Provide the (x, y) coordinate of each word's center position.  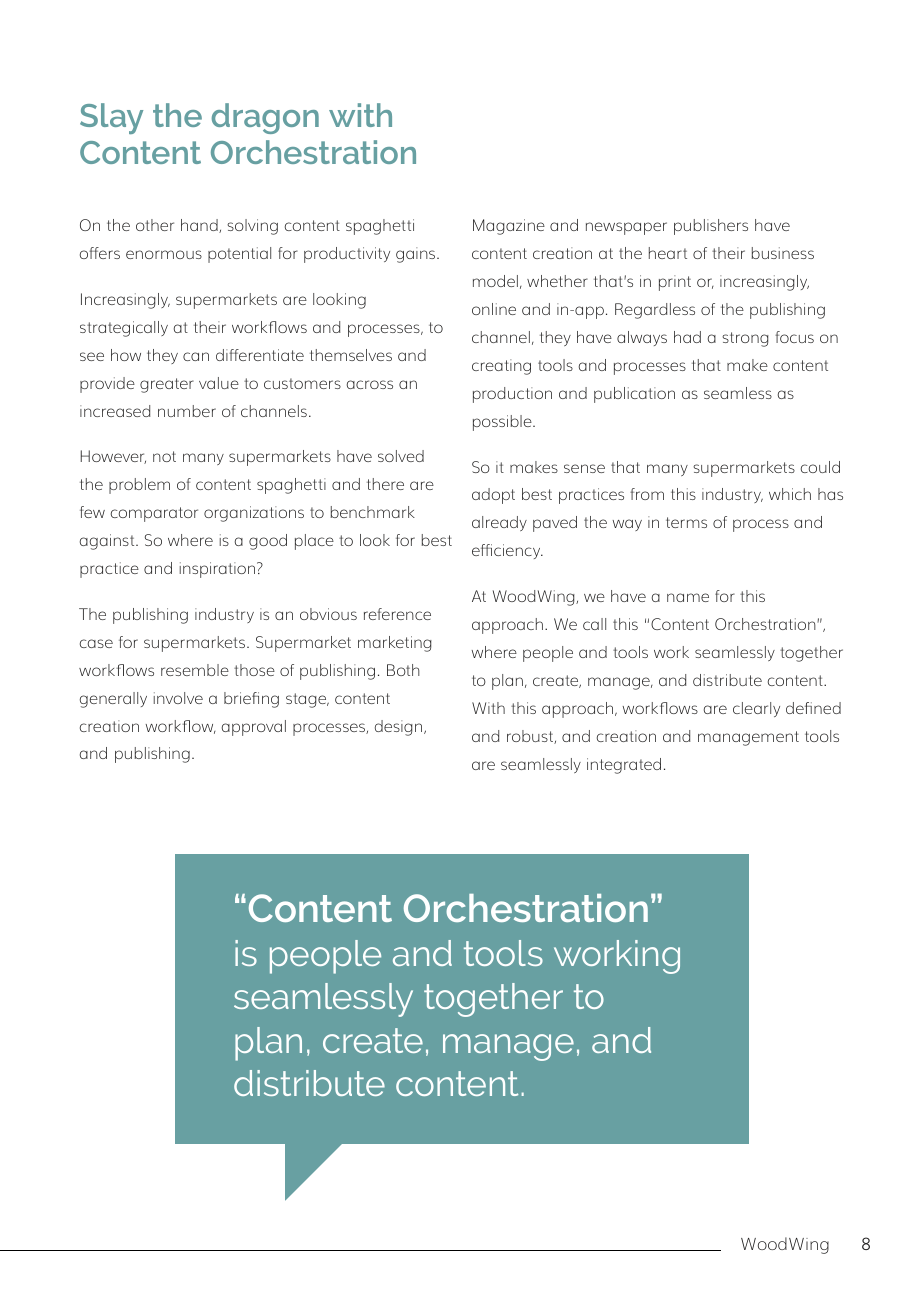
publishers (711, 227)
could (820, 467)
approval (254, 728)
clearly (756, 709)
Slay (111, 118)
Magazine (509, 227)
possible (503, 423)
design (400, 728)
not (164, 456)
